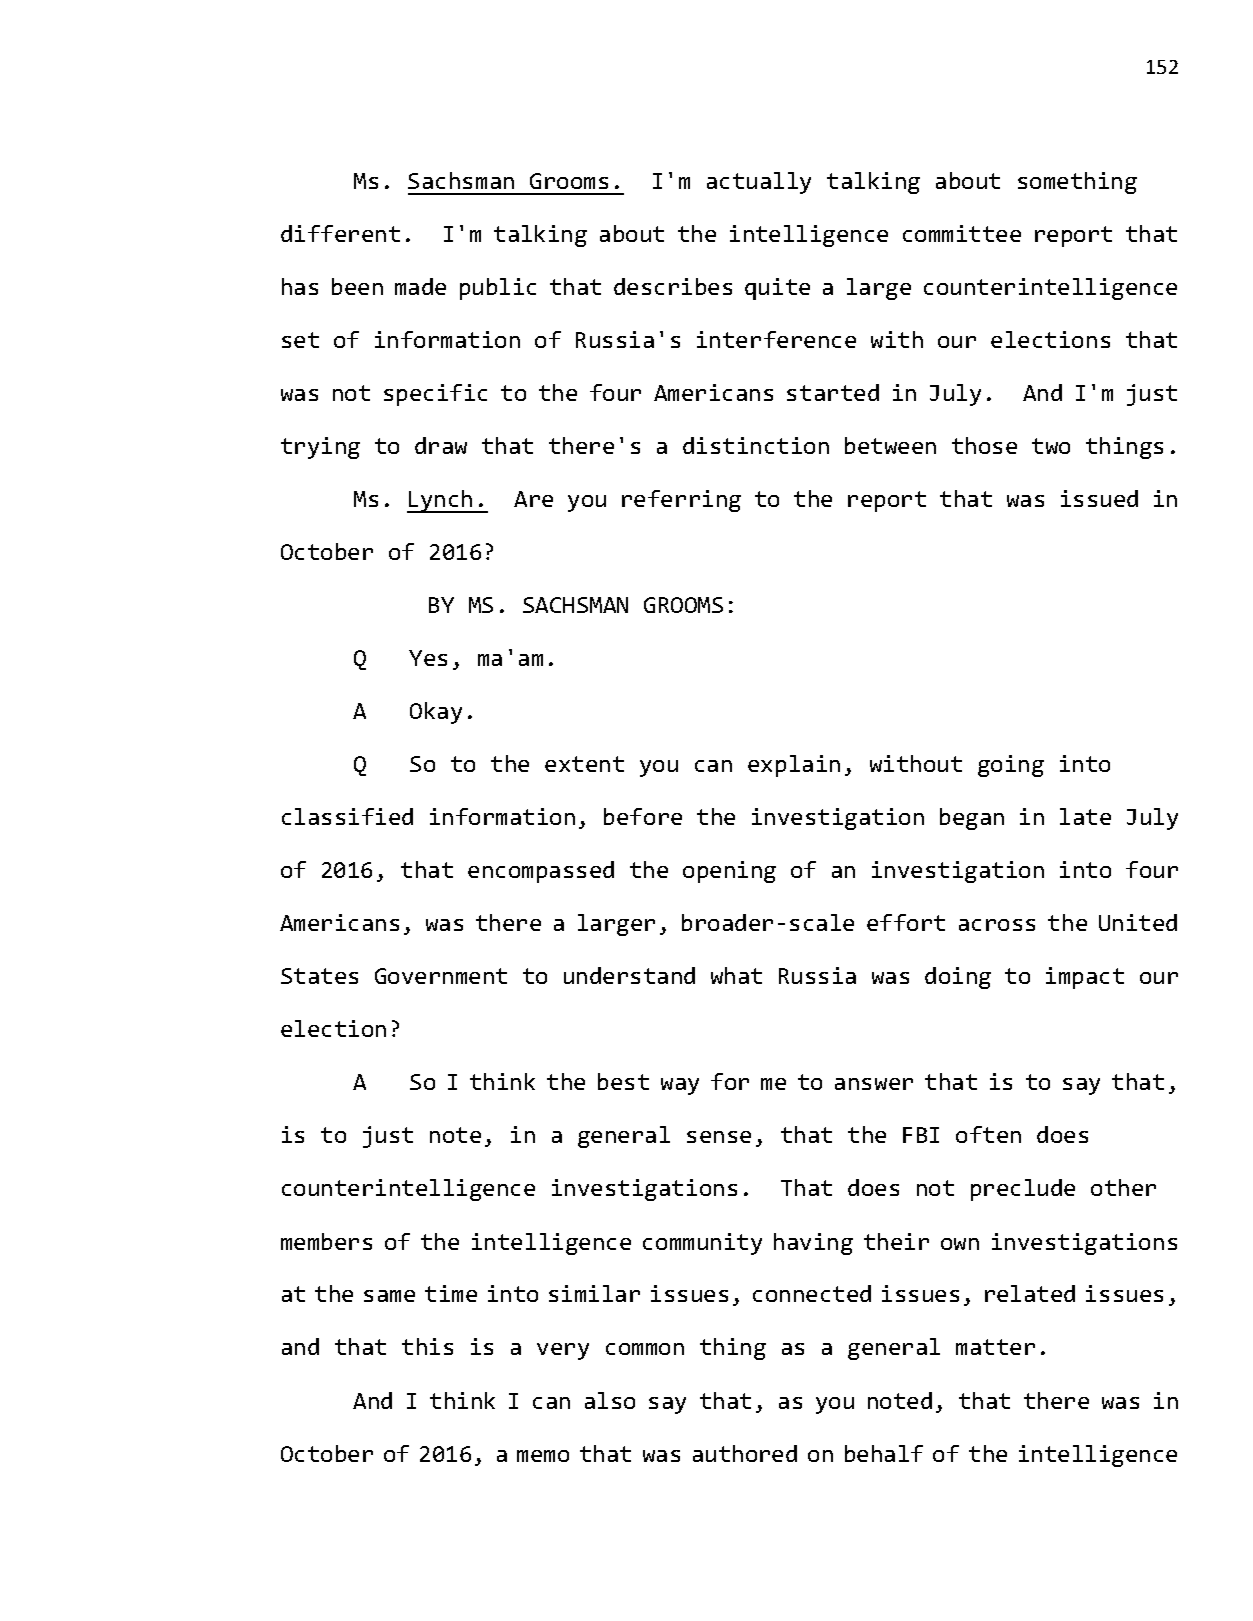  I want to click on this, so click(427, 1346).
